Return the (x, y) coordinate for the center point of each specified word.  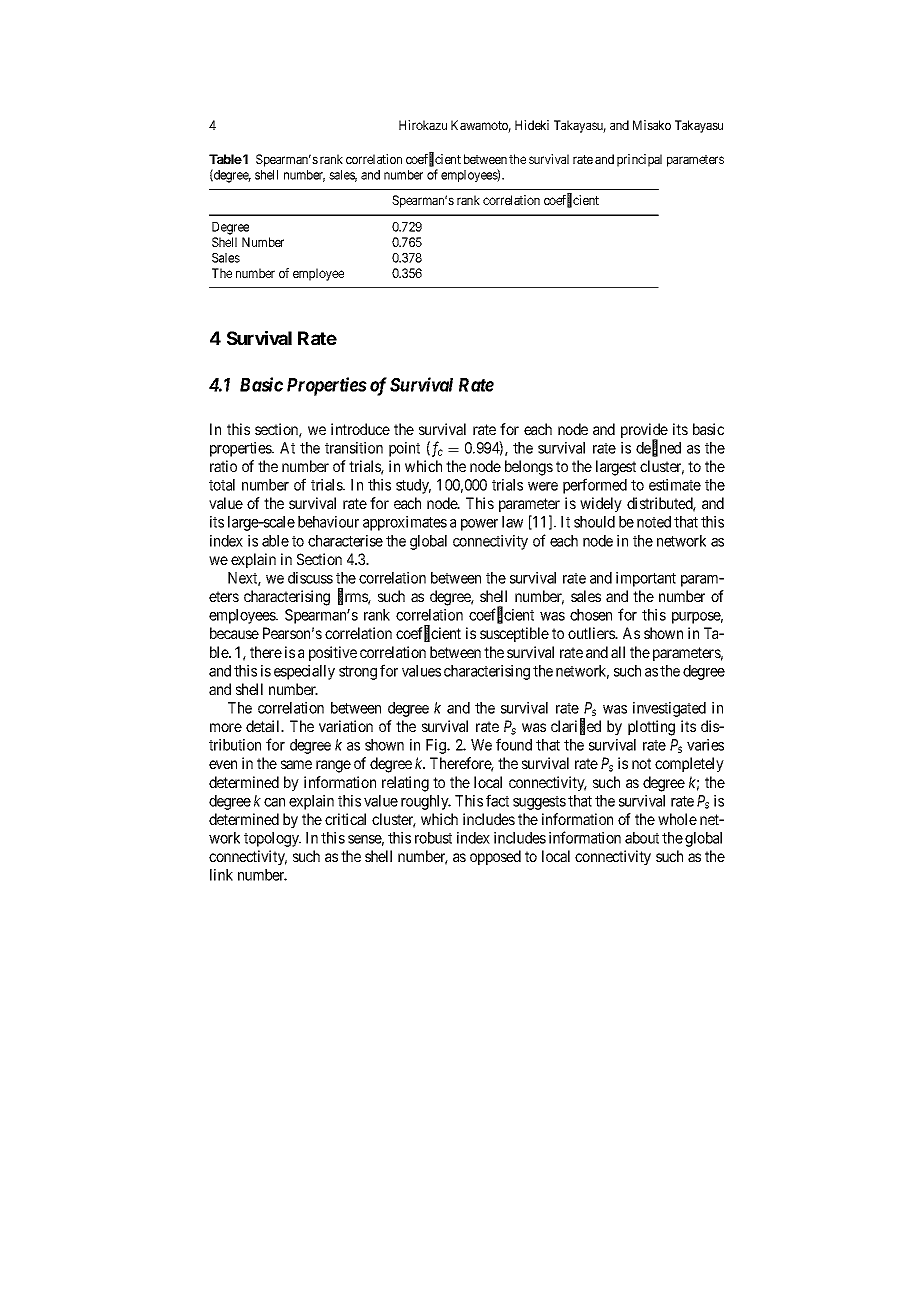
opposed (495, 857)
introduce (360, 429)
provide (644, 432)
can (274, 802)
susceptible (514, 634)
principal (639, 160)
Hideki (532, 125)
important (646, 579)
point (404, 449)
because (234, 633)
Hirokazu (423, 125)
